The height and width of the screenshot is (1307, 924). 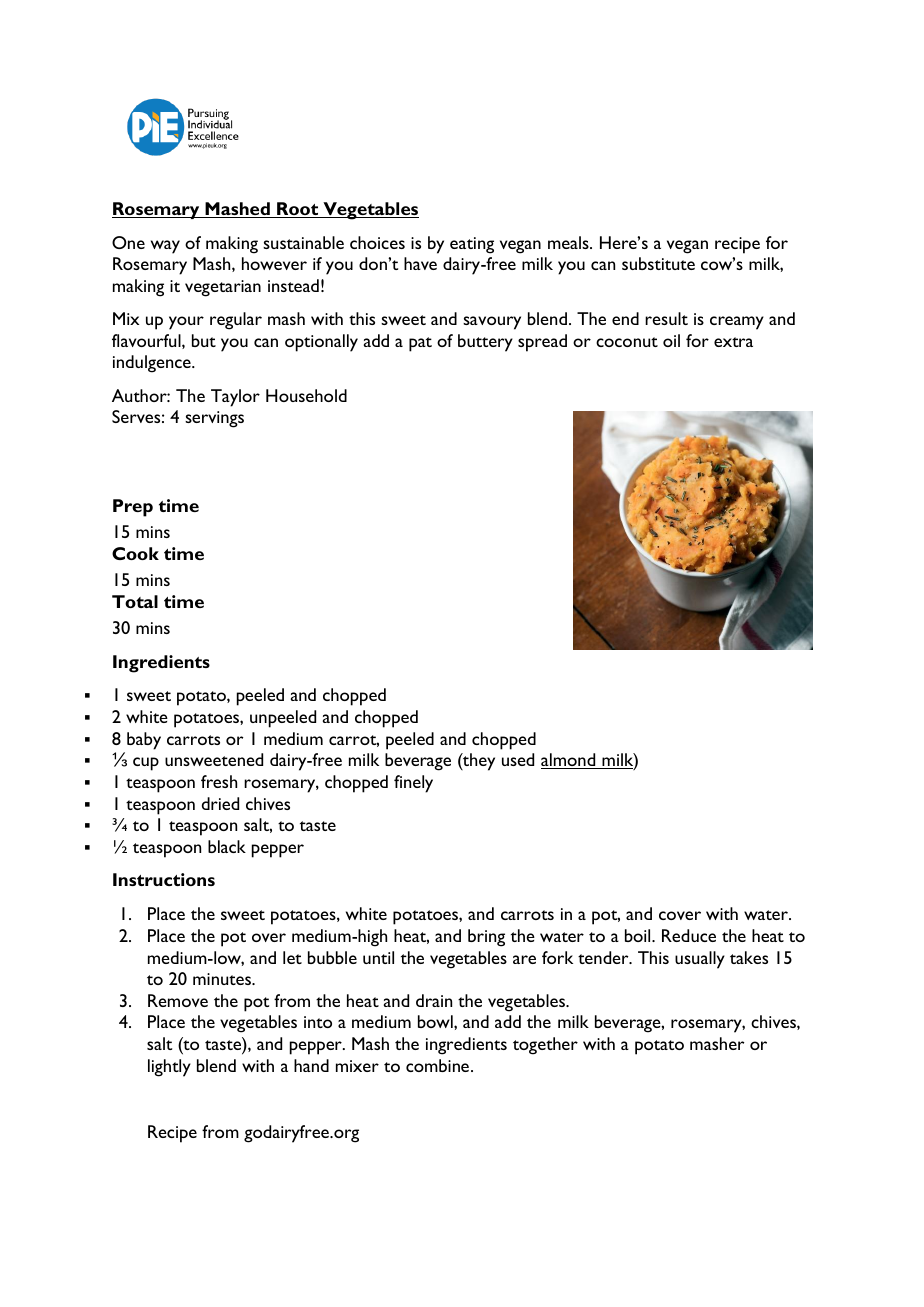 What do you see at coordinates (306, 395) in the screenshot?
I see `Household` at bounding box center [306, 395].
